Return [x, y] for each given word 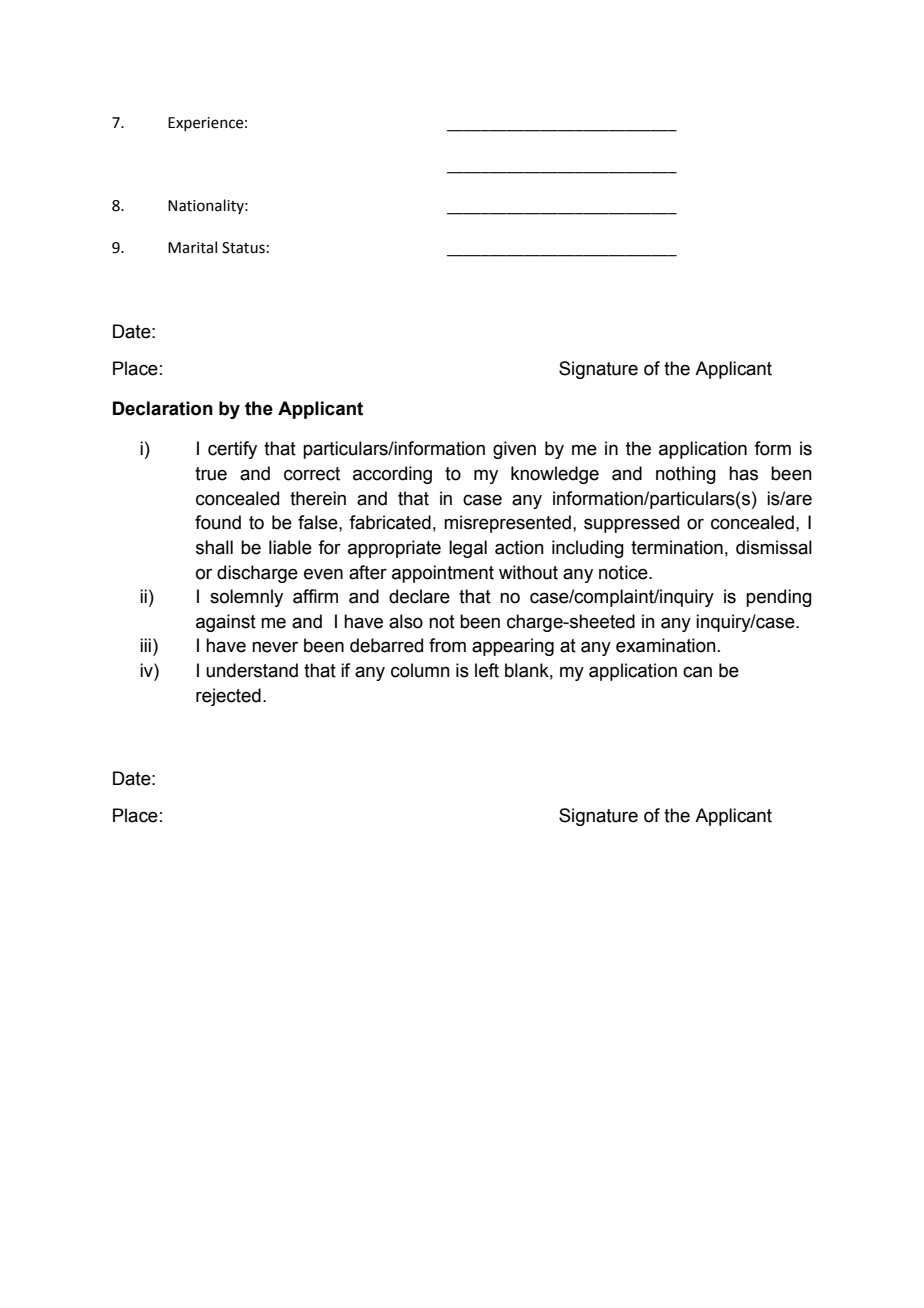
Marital [192, 247]
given [514, 450]
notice [624, 572]
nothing [686, 475]
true [211, 474]
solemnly [246, 598]
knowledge [555, 475]
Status [243, 248]
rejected [228, 697]
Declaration [163, 408]
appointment [443, 574]
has [743, 473]
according [392, 475]
